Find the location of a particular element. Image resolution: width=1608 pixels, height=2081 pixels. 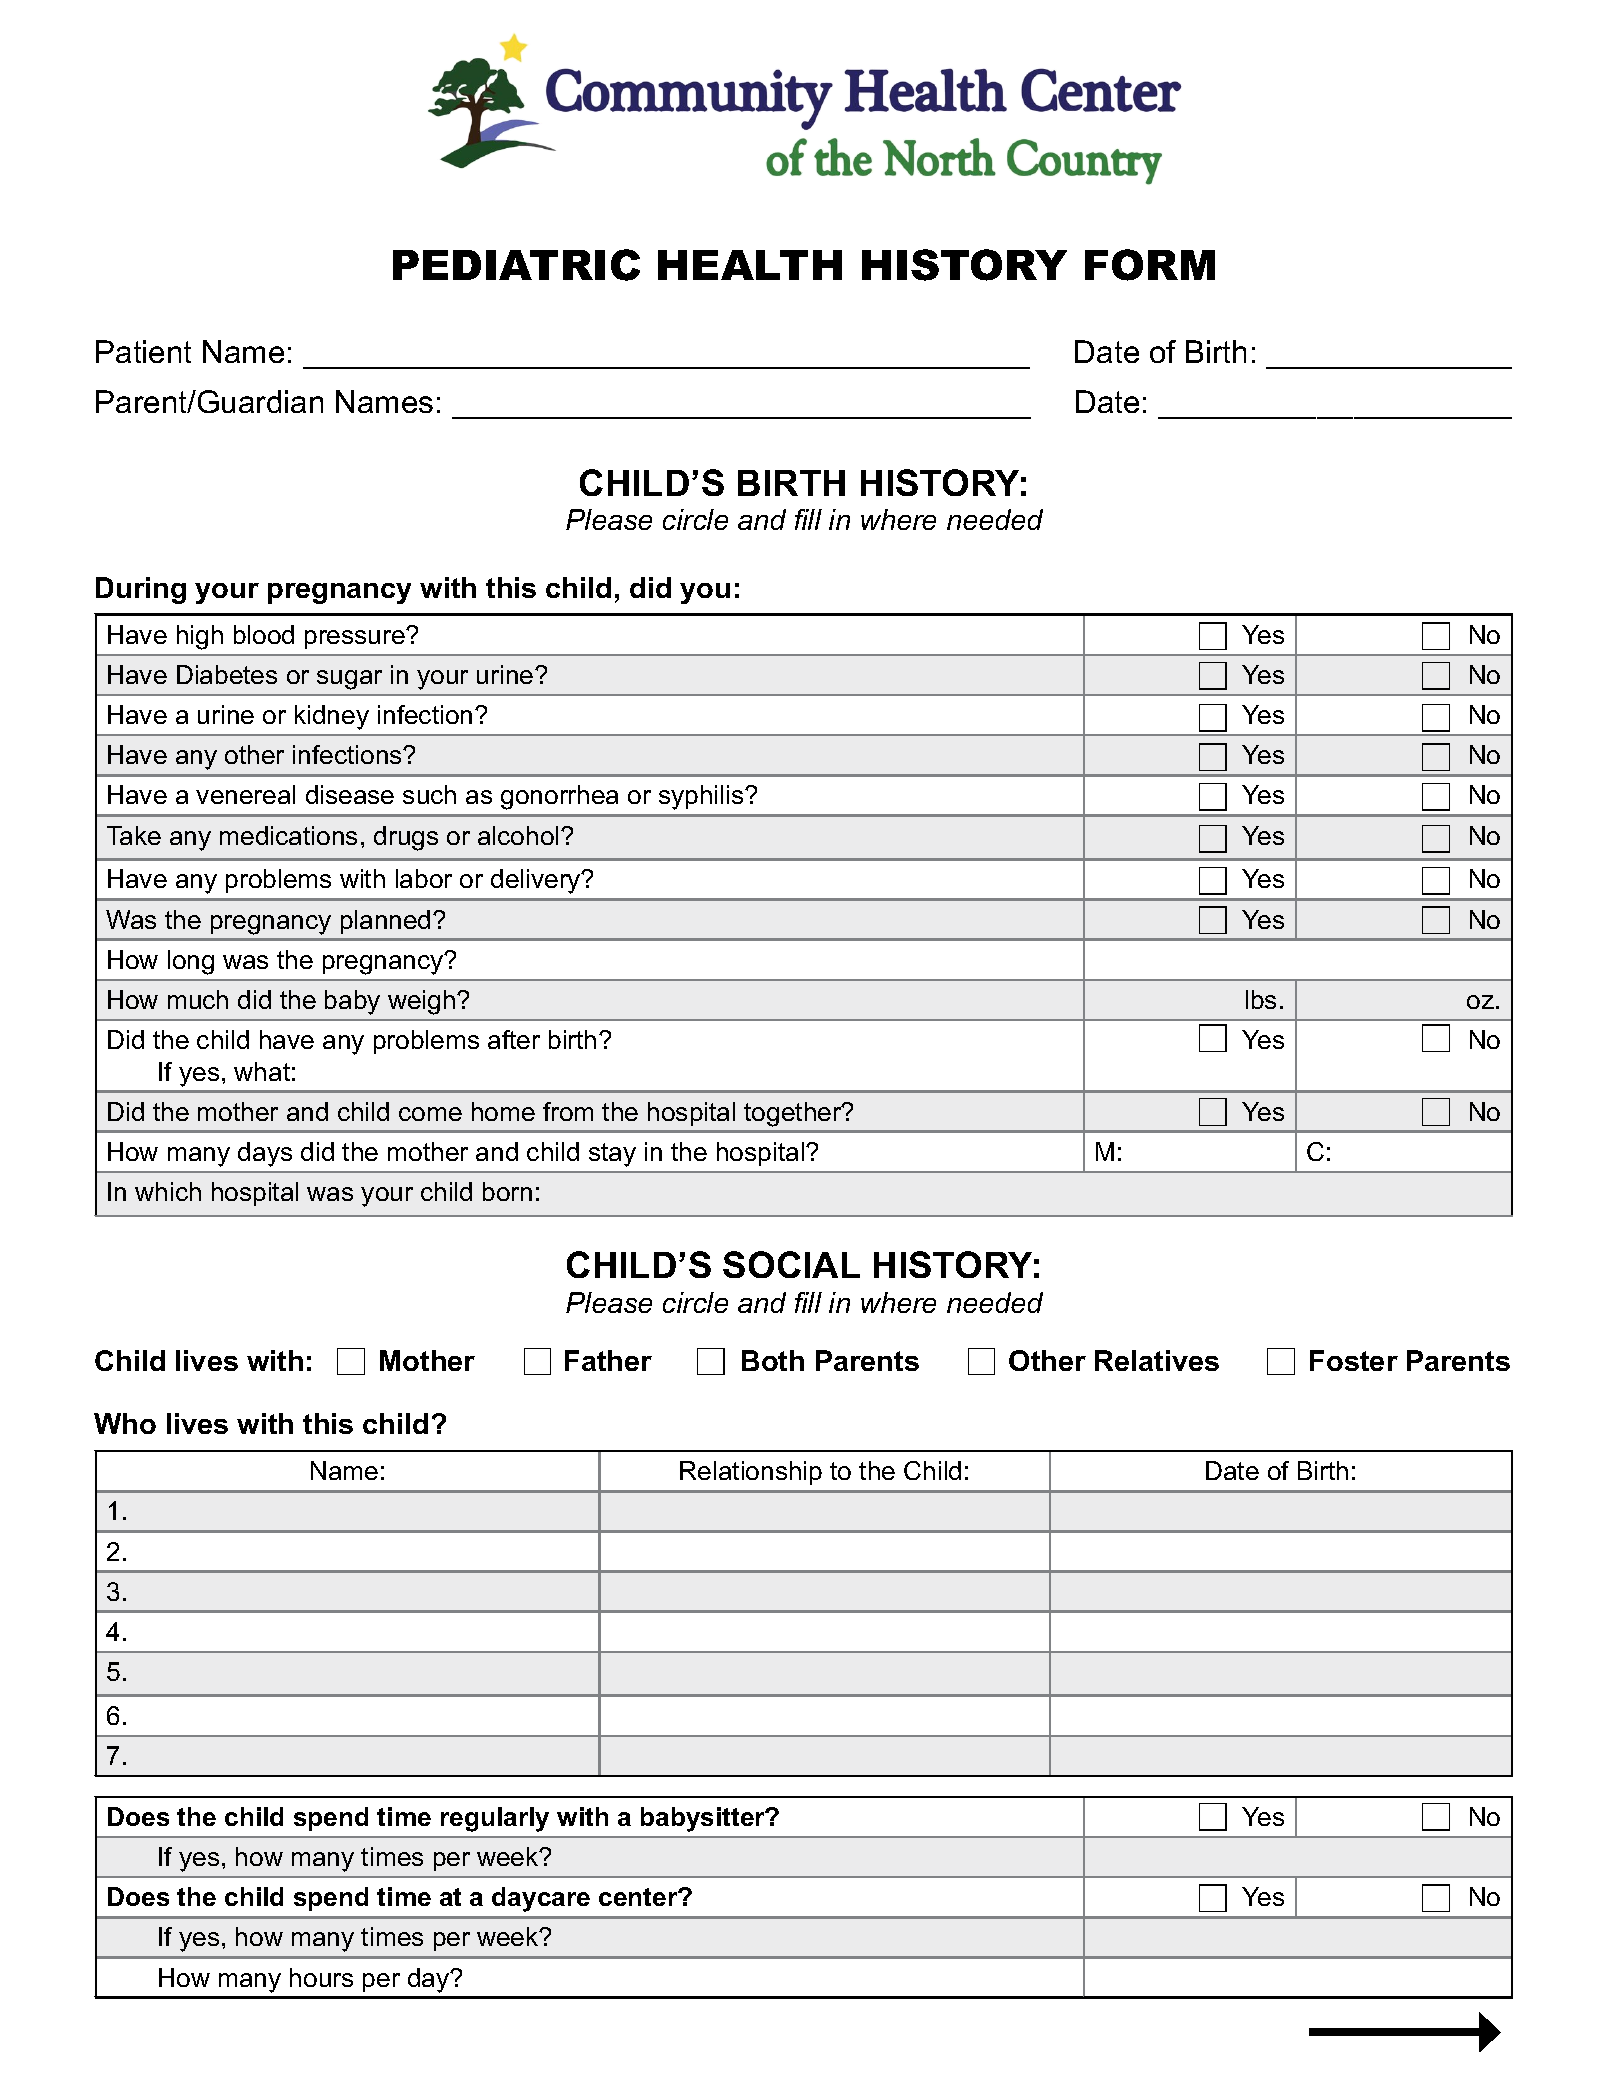

lbs is located at coordinates (1261, 999).
